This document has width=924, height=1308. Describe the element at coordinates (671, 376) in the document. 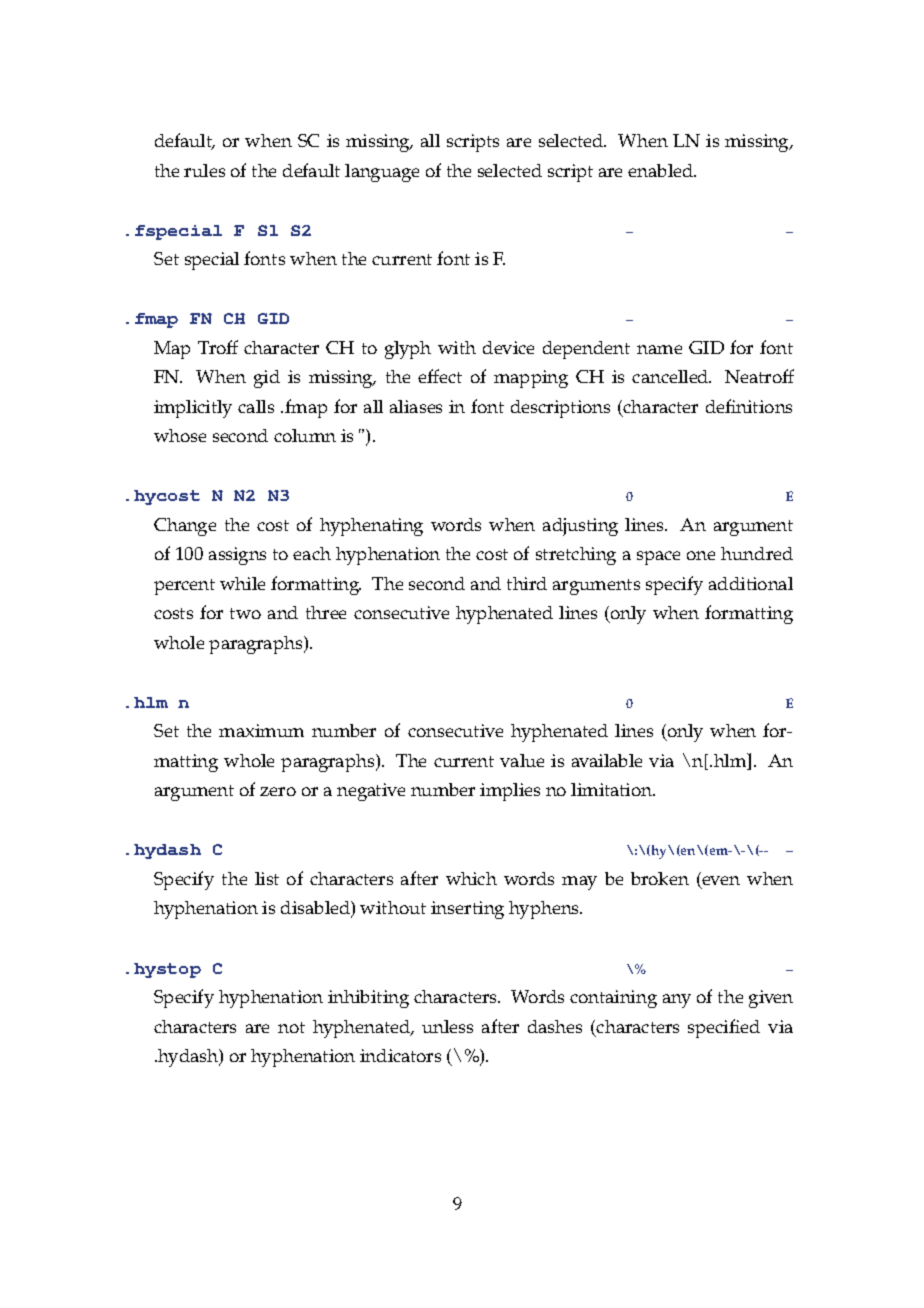

I see `cancelled` at that location.
